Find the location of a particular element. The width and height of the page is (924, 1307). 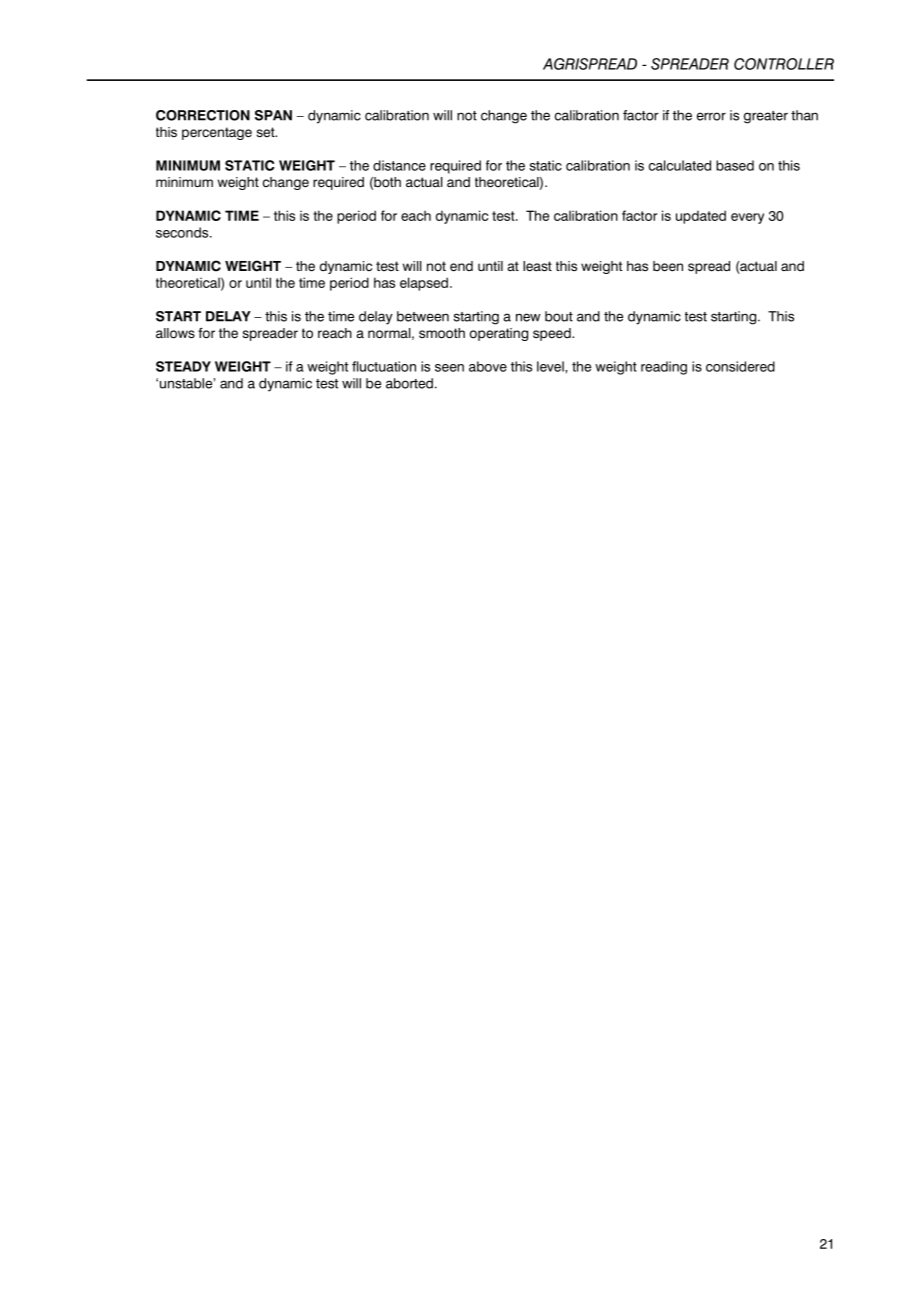

end is located at coordinates (461, 266).
